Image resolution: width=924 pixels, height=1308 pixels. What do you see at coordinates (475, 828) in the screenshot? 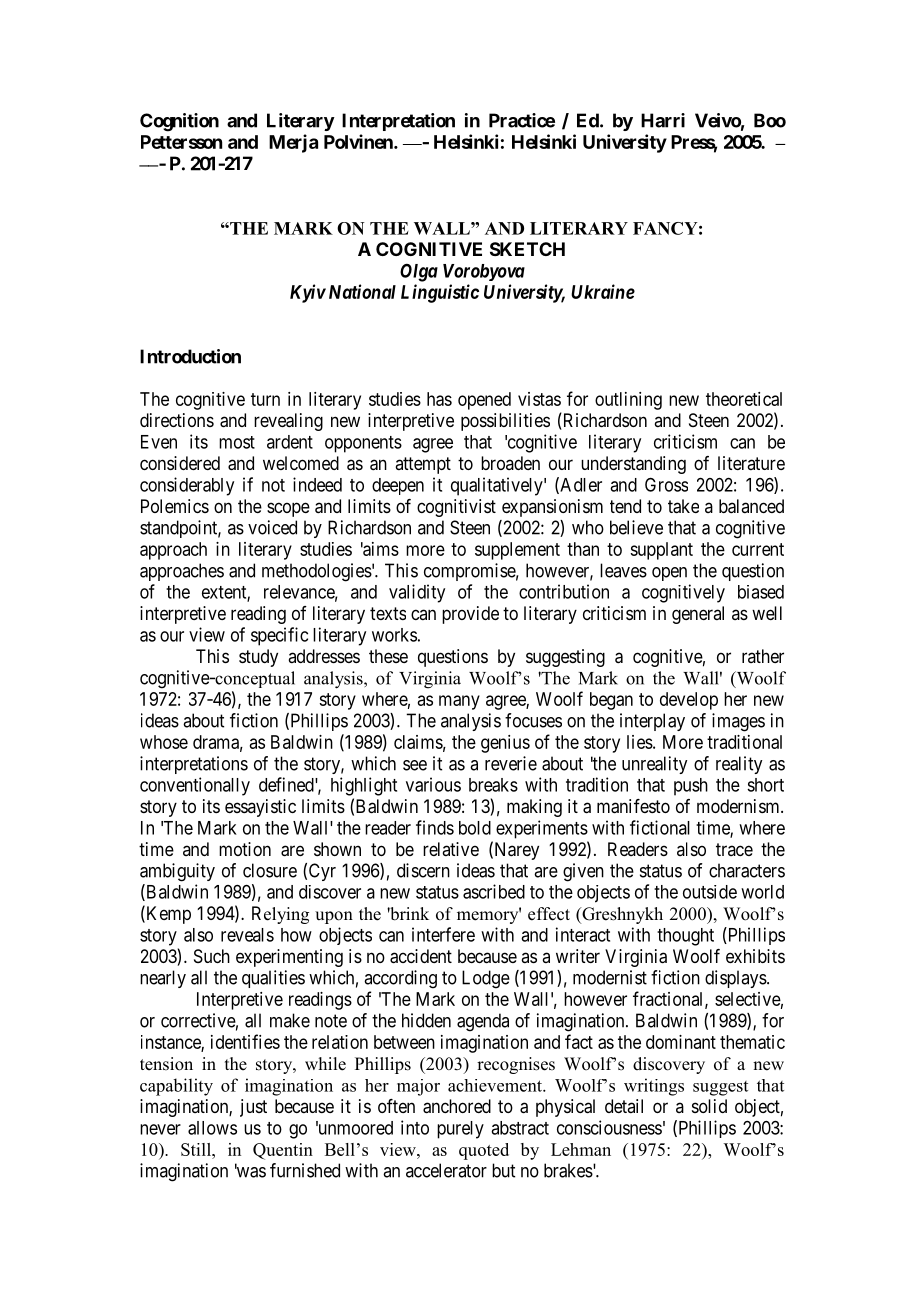
I see `bold` at bounding box center [475, 828].
